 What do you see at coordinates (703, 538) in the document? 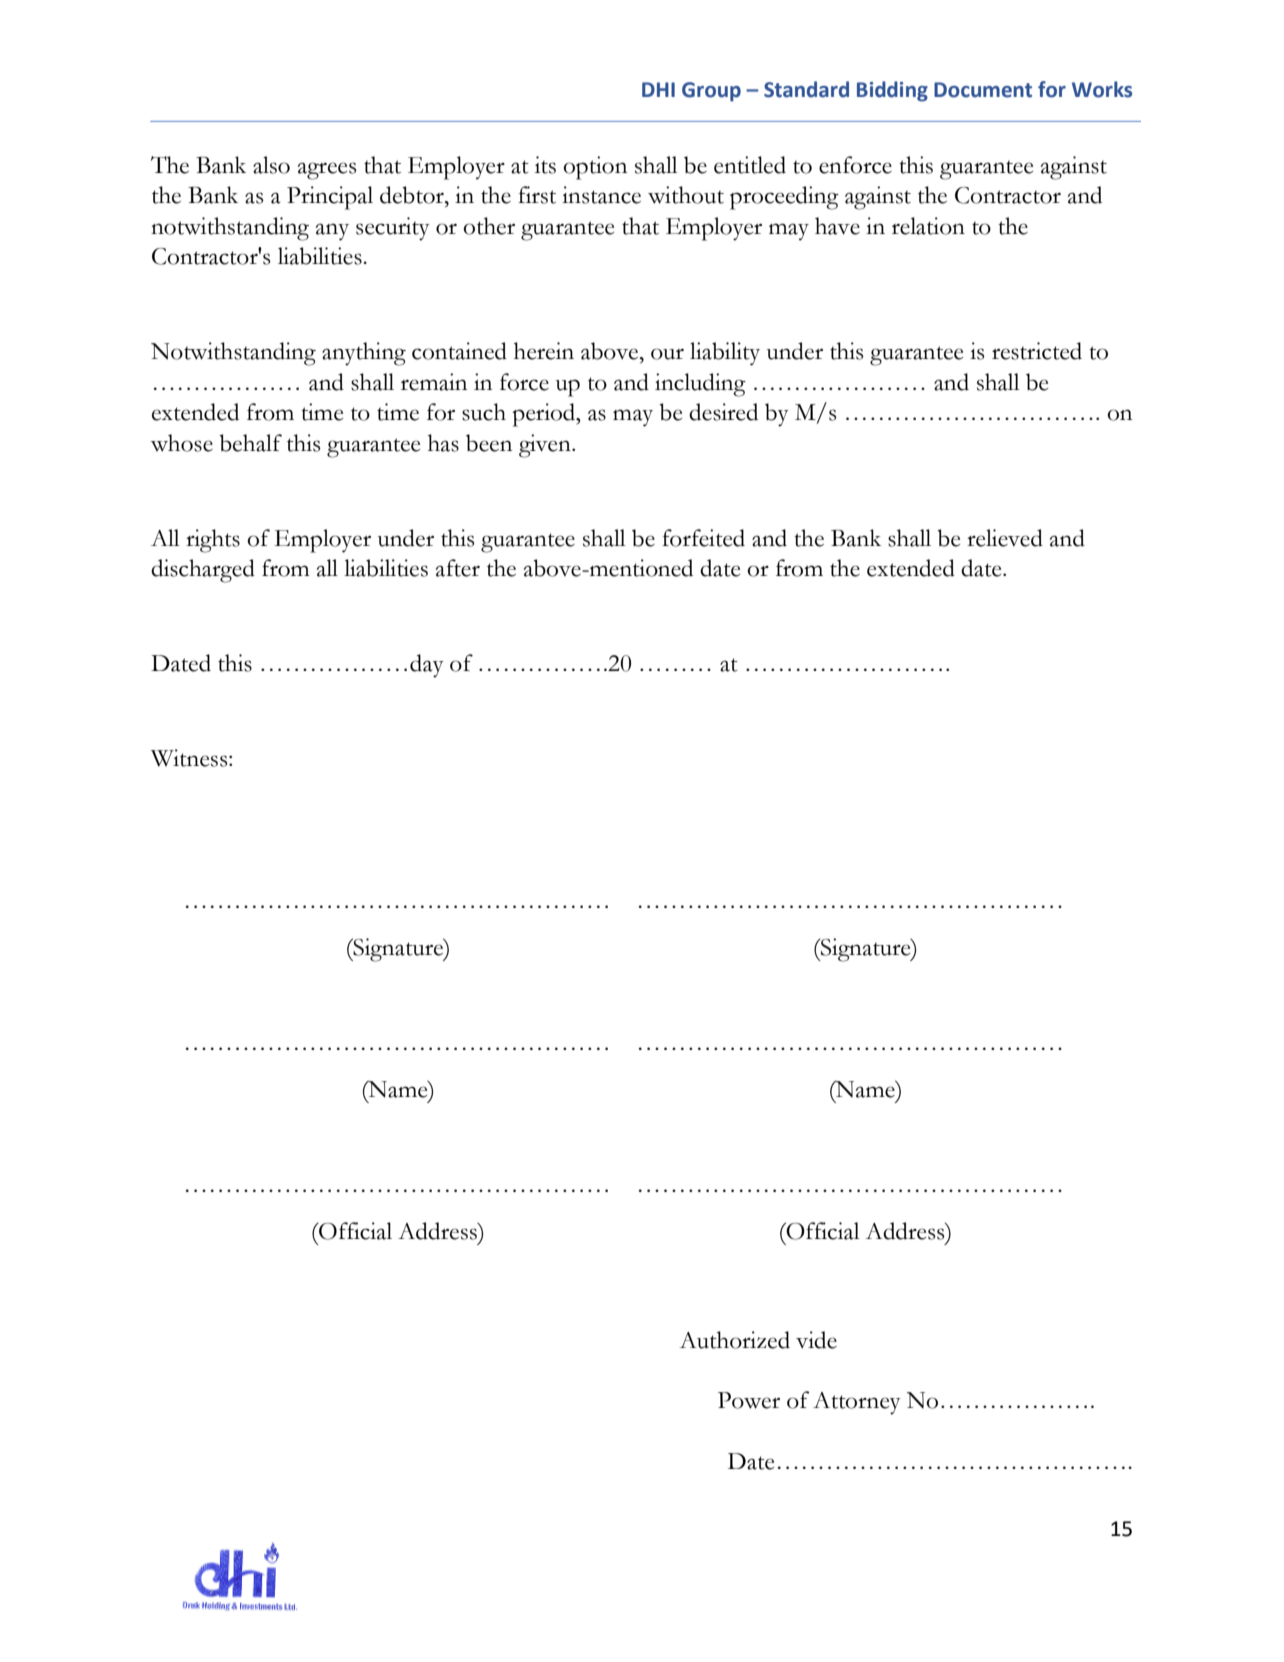
I see `forfeited` at bounding box center [703, 538].
